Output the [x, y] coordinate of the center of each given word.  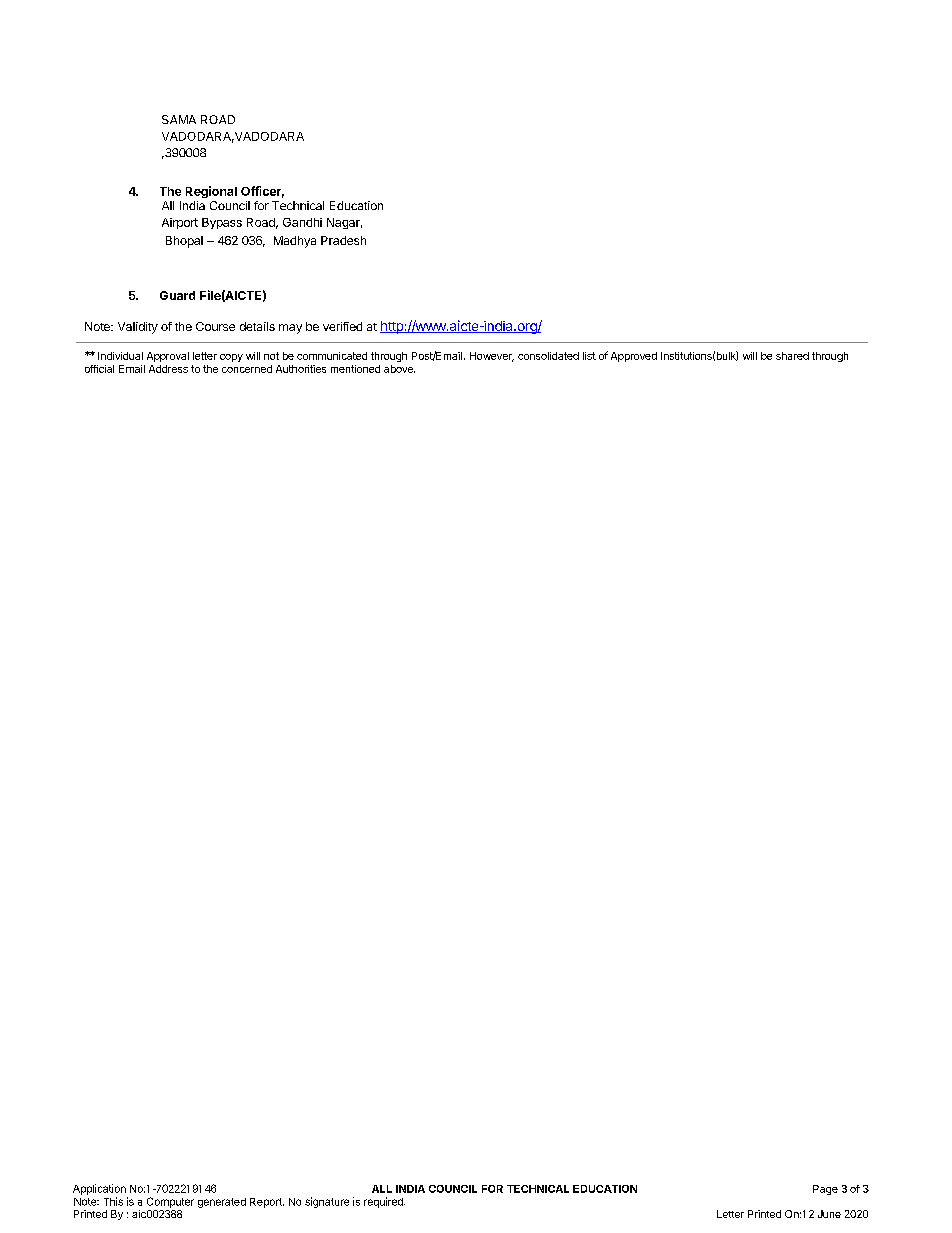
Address [168, 369]
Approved [634, 357]
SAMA [179, 119]
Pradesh [343, 240]
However [492, 357]
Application [99, 1189]
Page [825, 1190]
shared [792, 356]
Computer [170, 1202]
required [384, 1202]
